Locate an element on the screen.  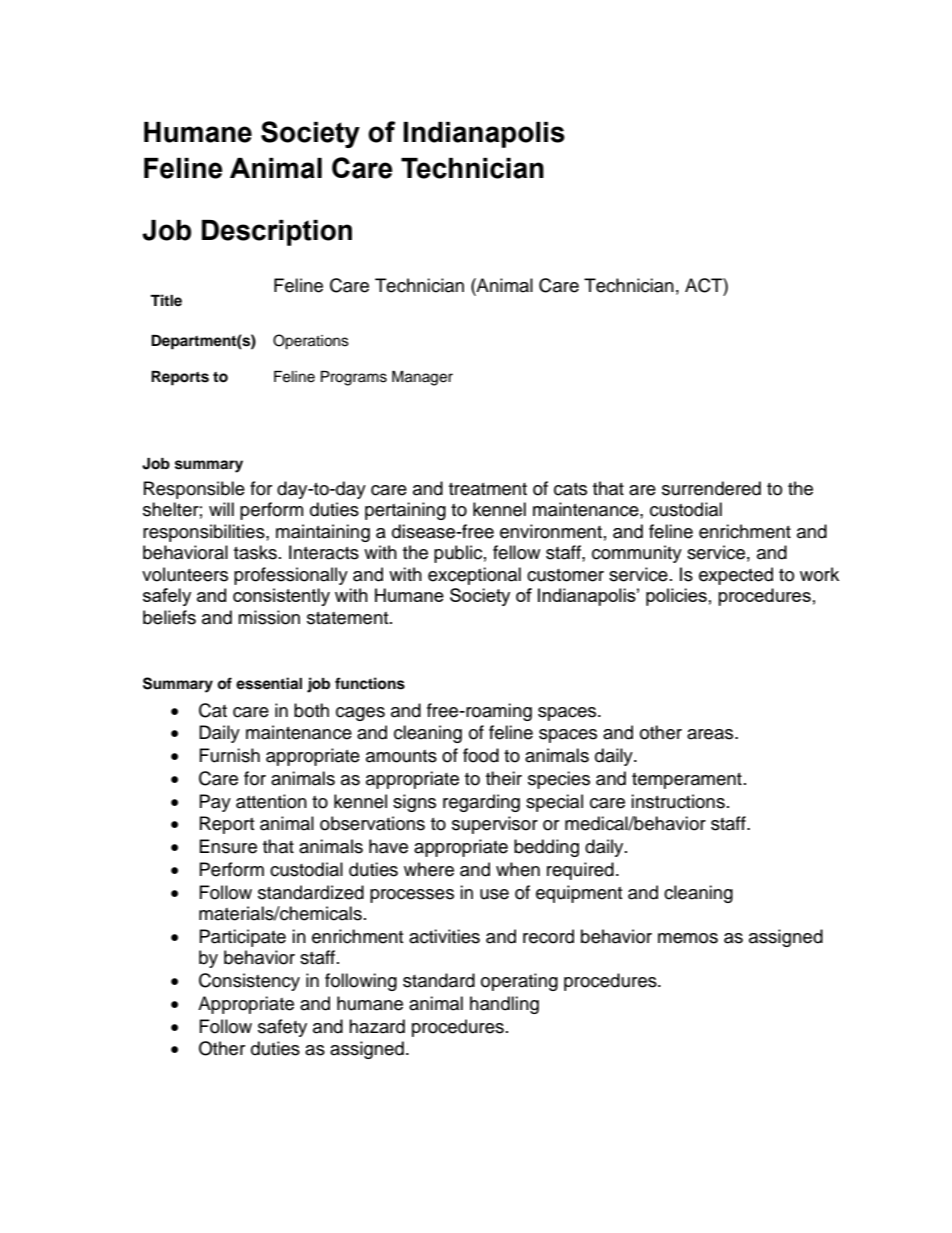
Pay is located at coordinates (215, 803).
